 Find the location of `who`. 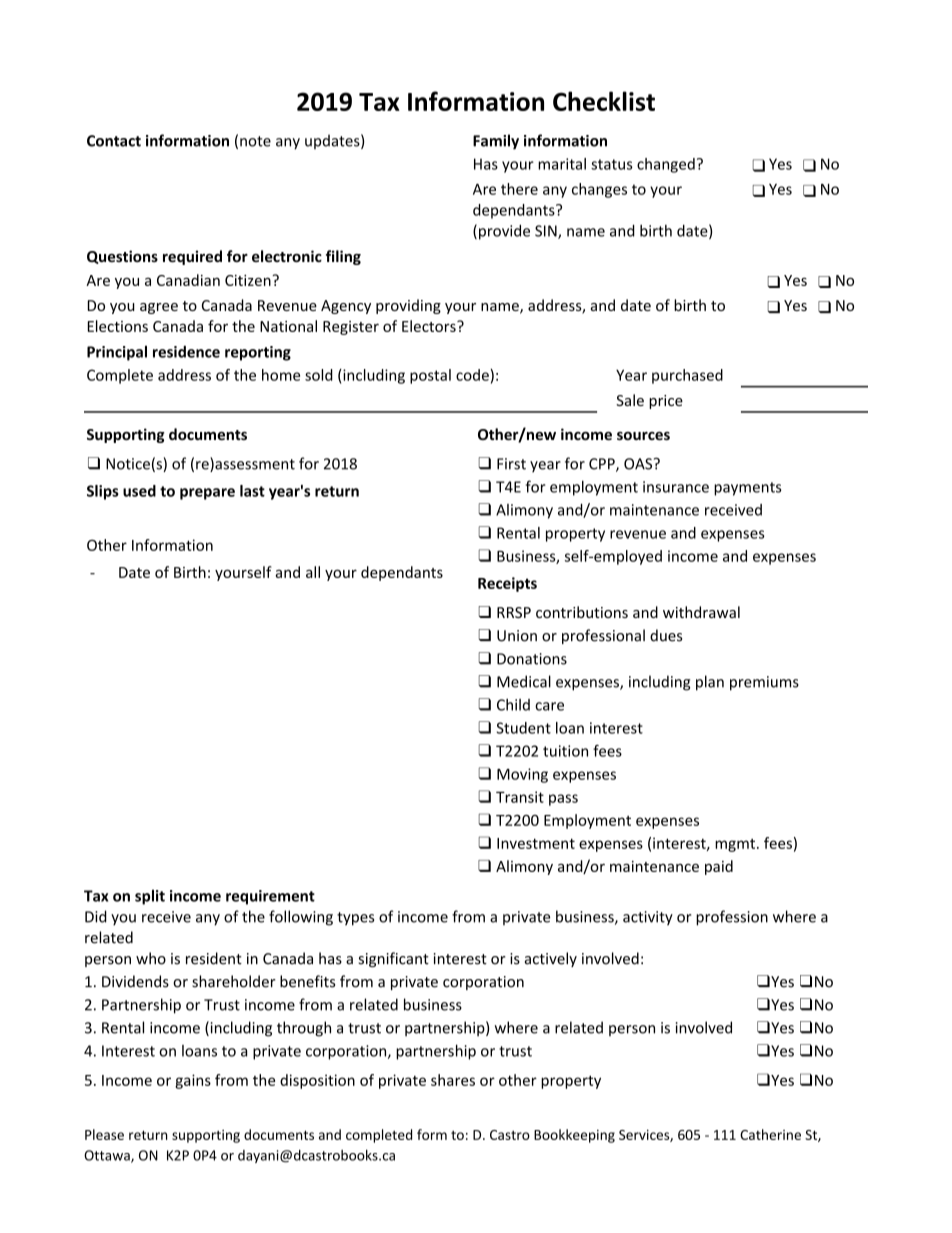

who is located at coordinates (151, 958).
